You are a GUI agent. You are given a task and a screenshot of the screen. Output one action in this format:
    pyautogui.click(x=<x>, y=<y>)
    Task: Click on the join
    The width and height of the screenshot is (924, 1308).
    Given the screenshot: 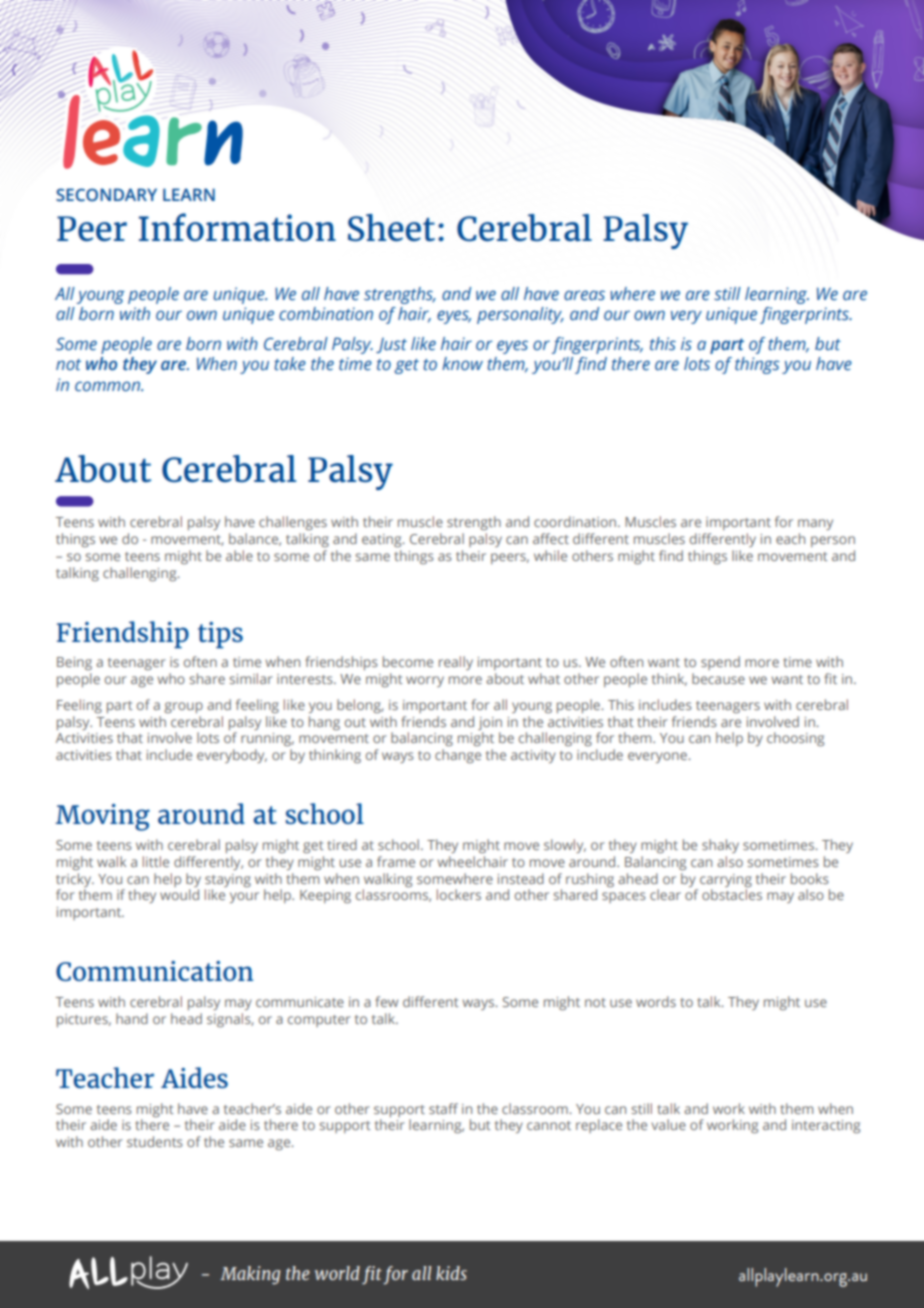 What is the action you would take?
    pyautogui.click(x=490, y=723)
